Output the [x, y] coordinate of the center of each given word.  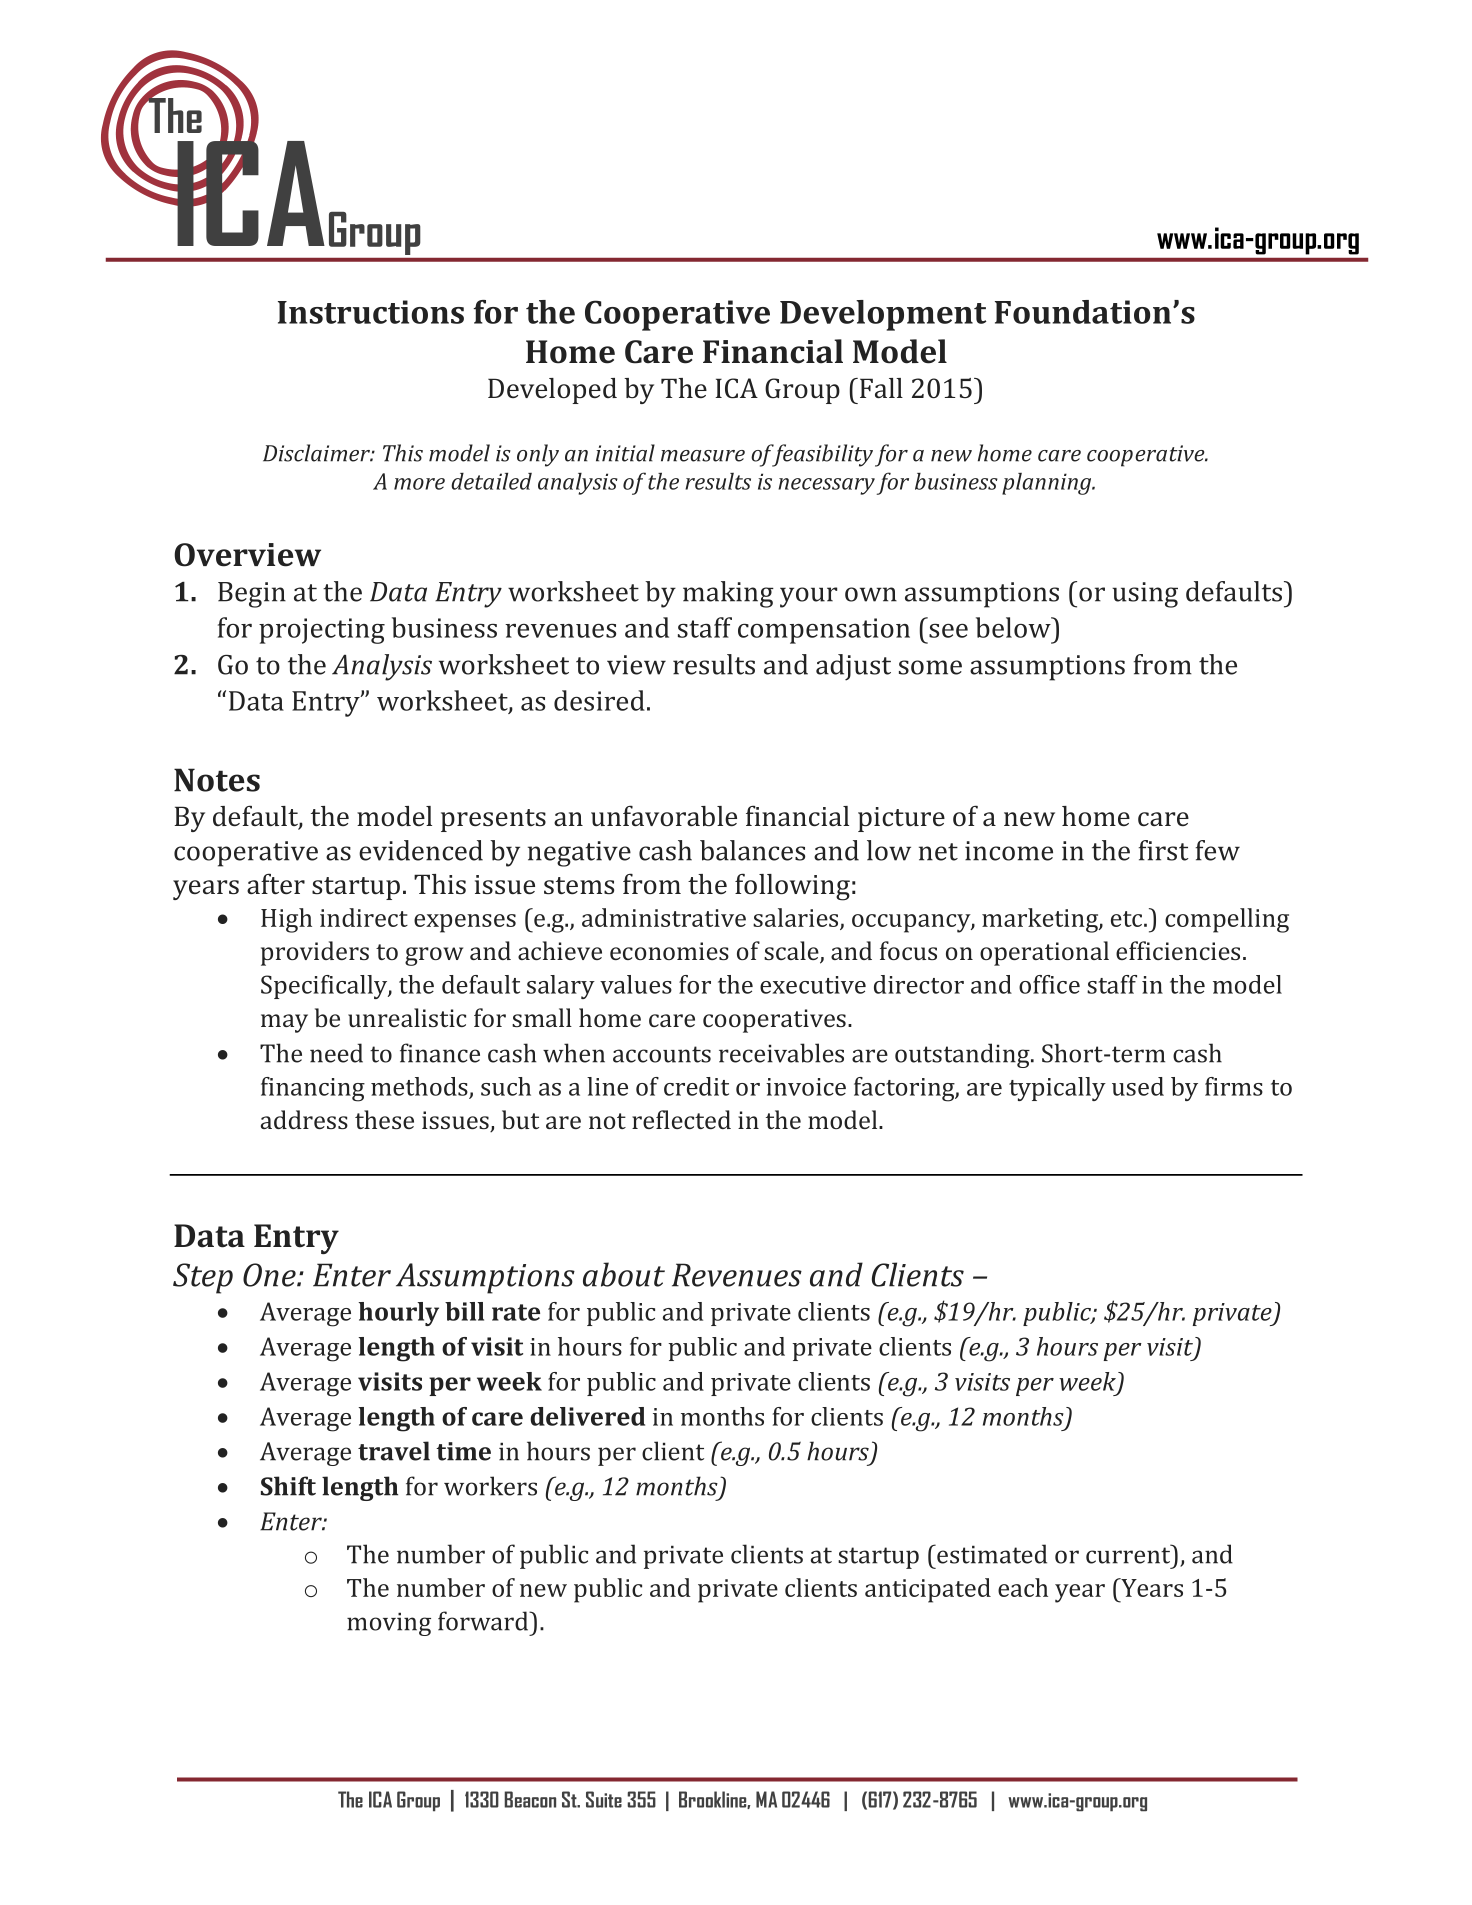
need [336, 1053]
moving [389, 1624]
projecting [322, 631]
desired [599, 700]
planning [1048, 484]
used [1138, 1086]
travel [394, 1451]
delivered [587, 1416]
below [1014, 627]
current [1129, 1554]
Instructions [371, 312]
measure [703, 456]
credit [696, 1086]
